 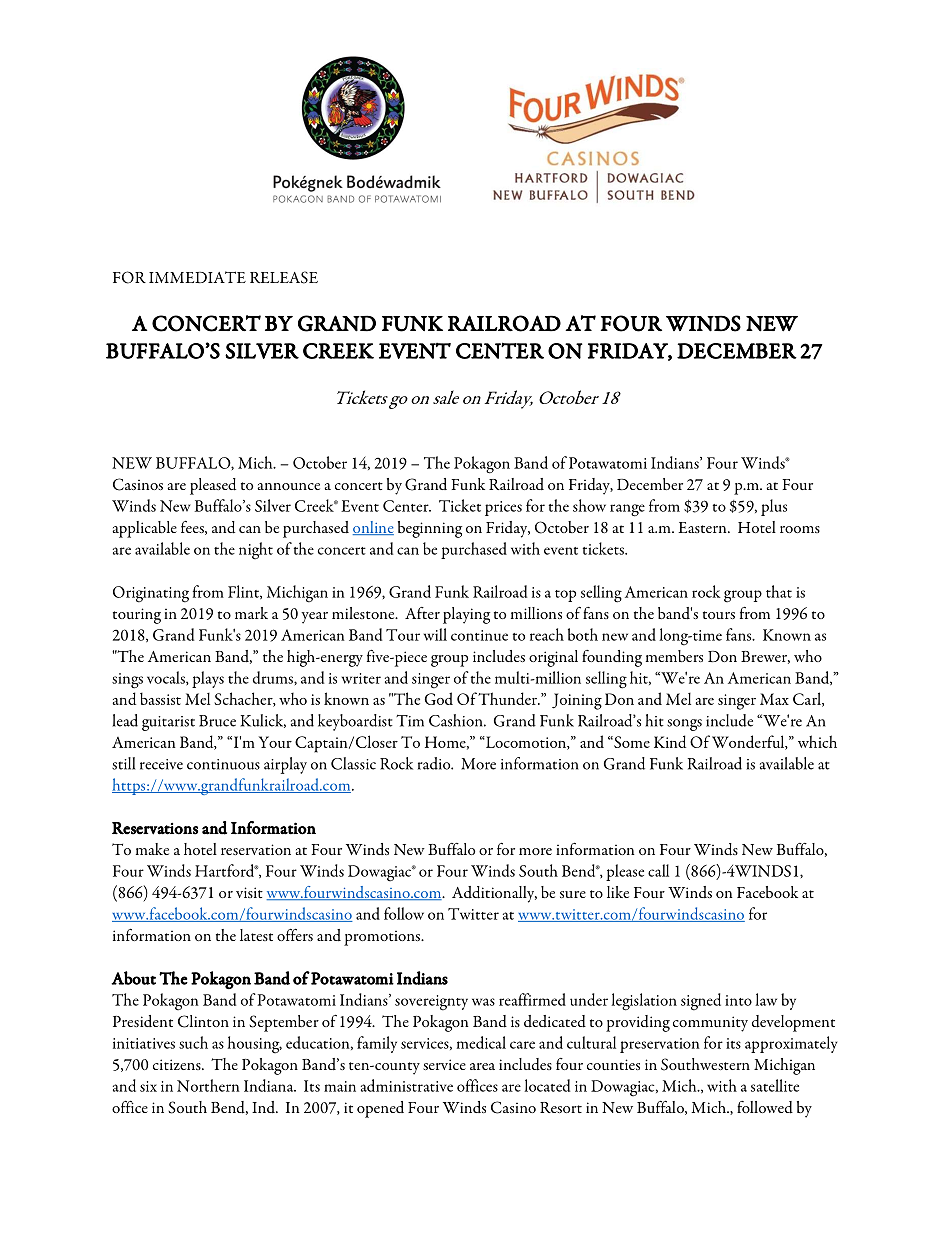 What do you see at coordinates (774, 507) in the screenshot?
I see `plus` at bounding box center [774, 507].
